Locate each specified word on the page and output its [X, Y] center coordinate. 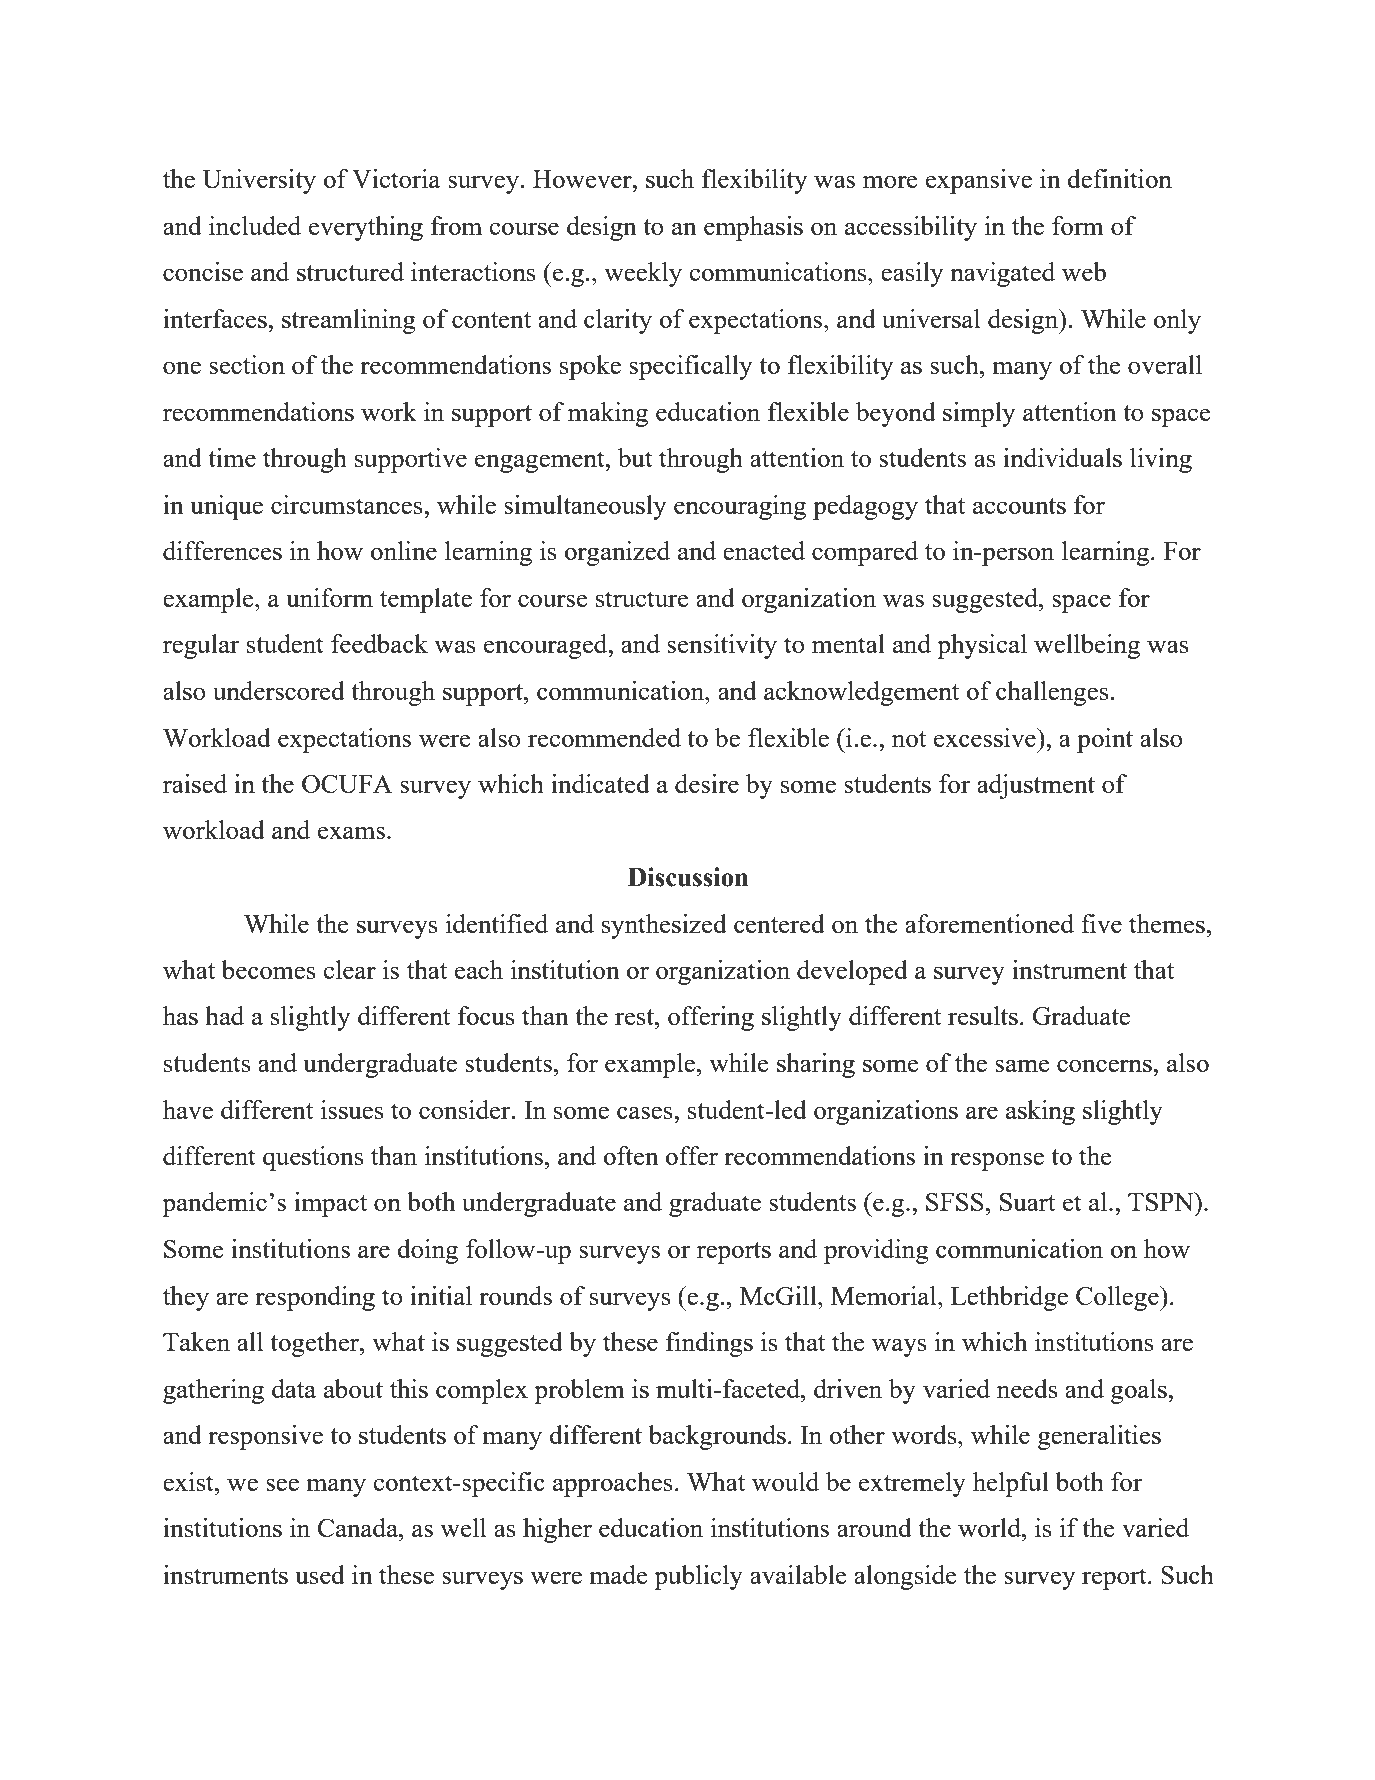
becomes [268, 969]
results [983, 1015]
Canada [359, 1527]
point [1105, 740]
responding [315, 1298]
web [1084, 271]
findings [709, 1344]
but [635, 457]
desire [707, 783]
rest [635, 1017]
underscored [279, 690]
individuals [1062, 457]
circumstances [348, 504]
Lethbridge [1009, 1298]
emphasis [753, 228]
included [255, 225]
